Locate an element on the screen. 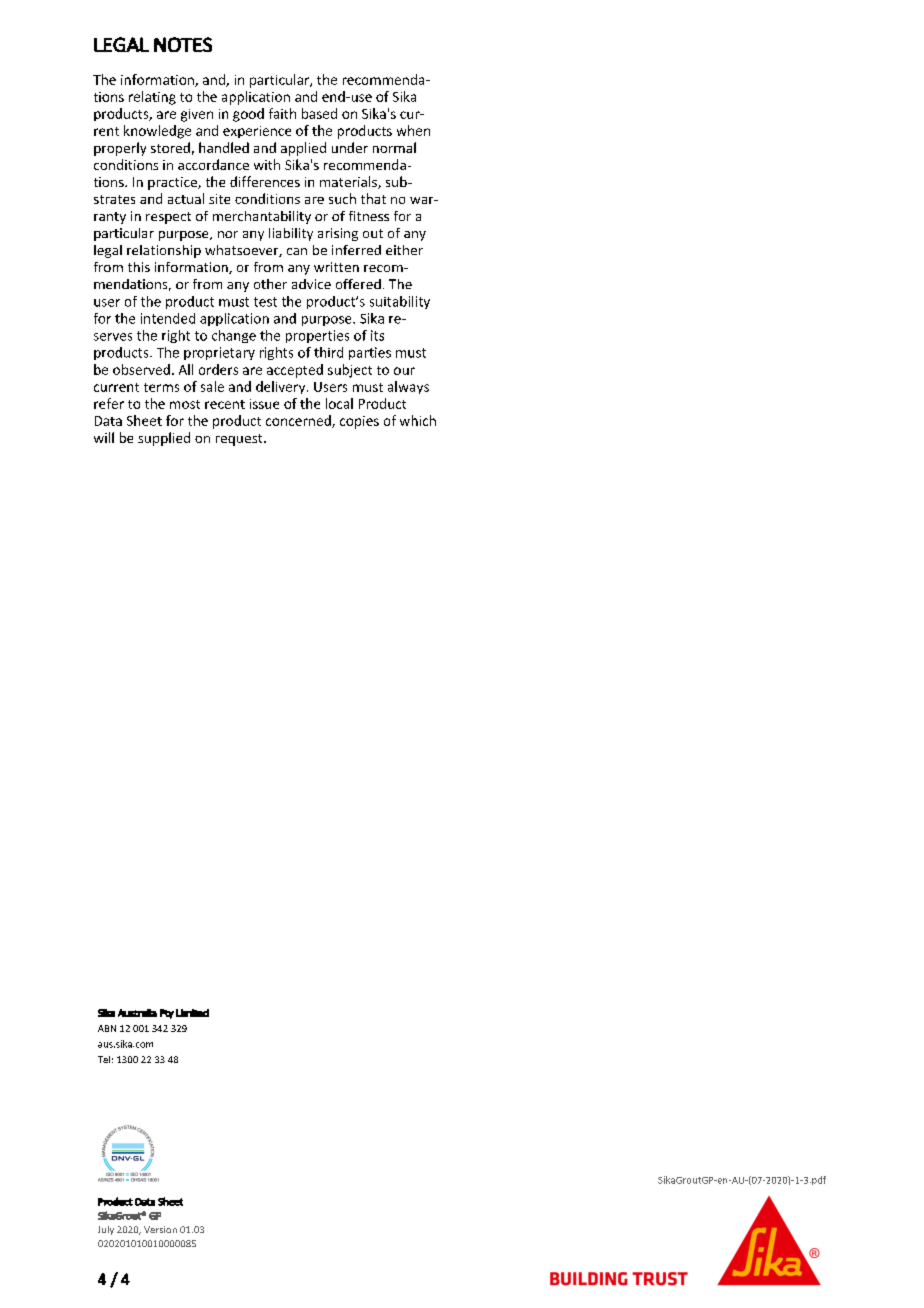 Image resolution: width=924 pixels, height=1308 pixels. observed is located at coordinates (141, 369).
